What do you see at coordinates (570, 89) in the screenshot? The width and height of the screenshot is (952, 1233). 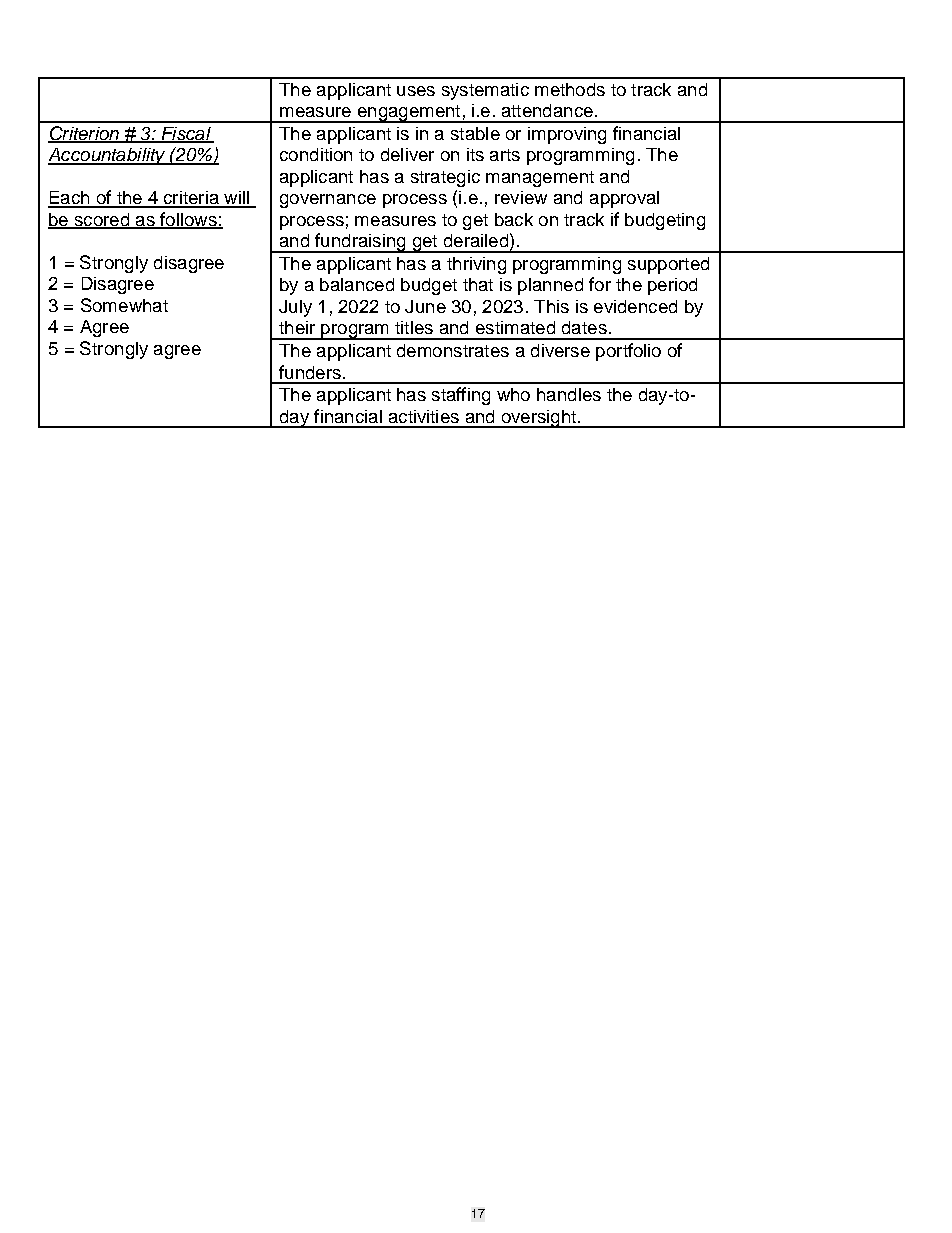 I see `methods` at bounding box center [570, 89].
